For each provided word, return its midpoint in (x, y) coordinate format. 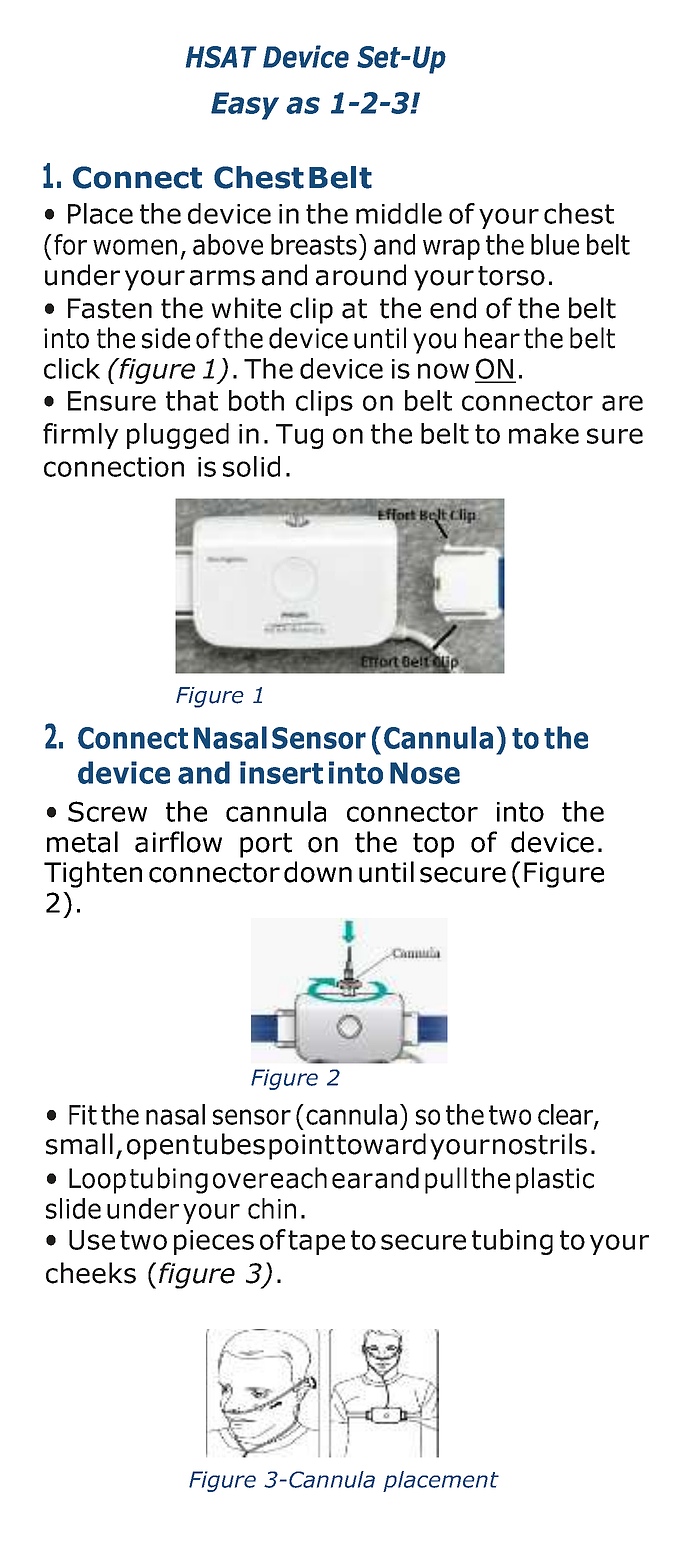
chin (272, 1208)
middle (399, 213)
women (135, 247)
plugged (178, 436)
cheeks (91, 1273)
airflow (178, 842)
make (544, 433)
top (433, 845)
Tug (299, 436)
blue (555, 244)
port (266, 845)
